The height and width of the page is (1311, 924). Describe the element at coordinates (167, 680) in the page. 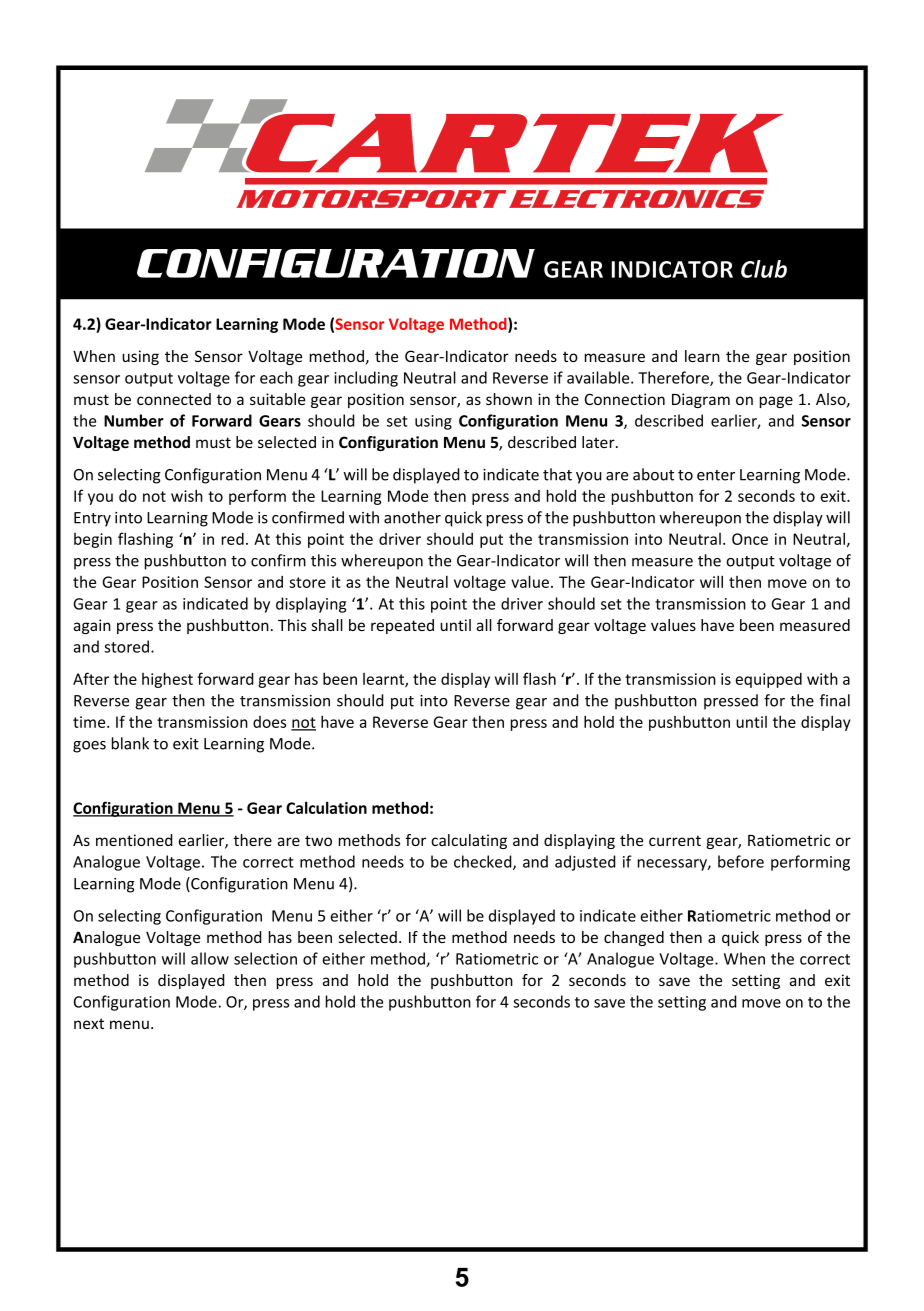

I see `highest` at that location.
